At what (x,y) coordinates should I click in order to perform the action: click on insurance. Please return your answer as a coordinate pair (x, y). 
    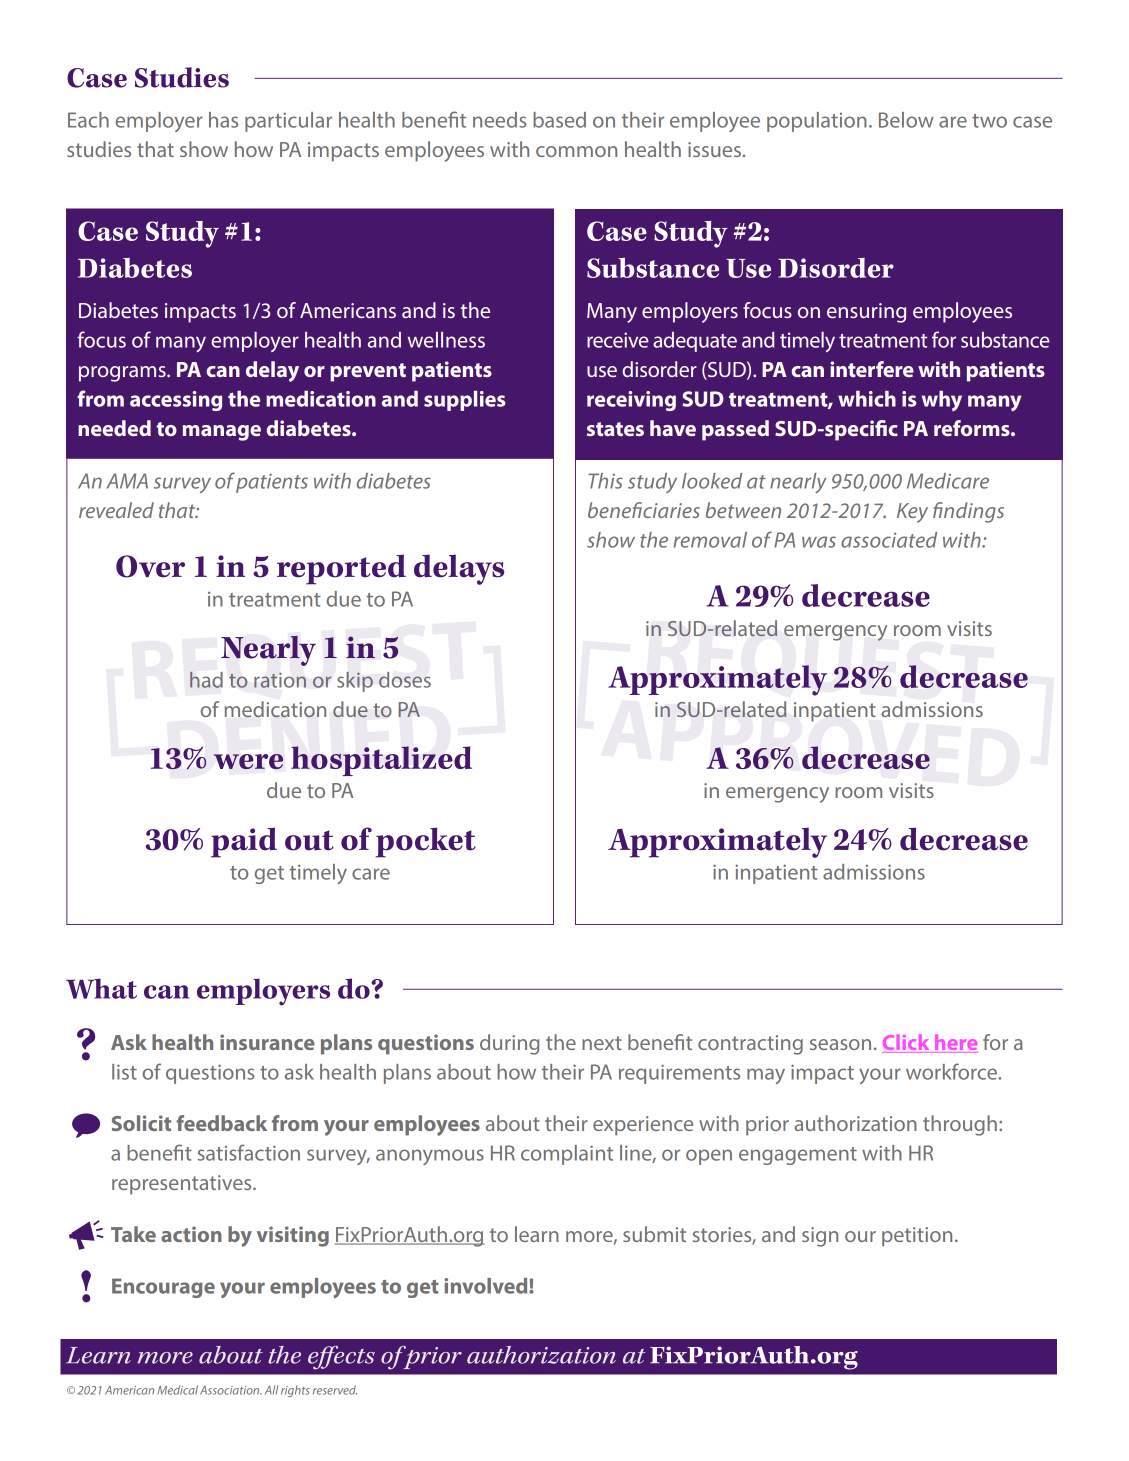
    Looking at the image, I should click on (267, 1042).
